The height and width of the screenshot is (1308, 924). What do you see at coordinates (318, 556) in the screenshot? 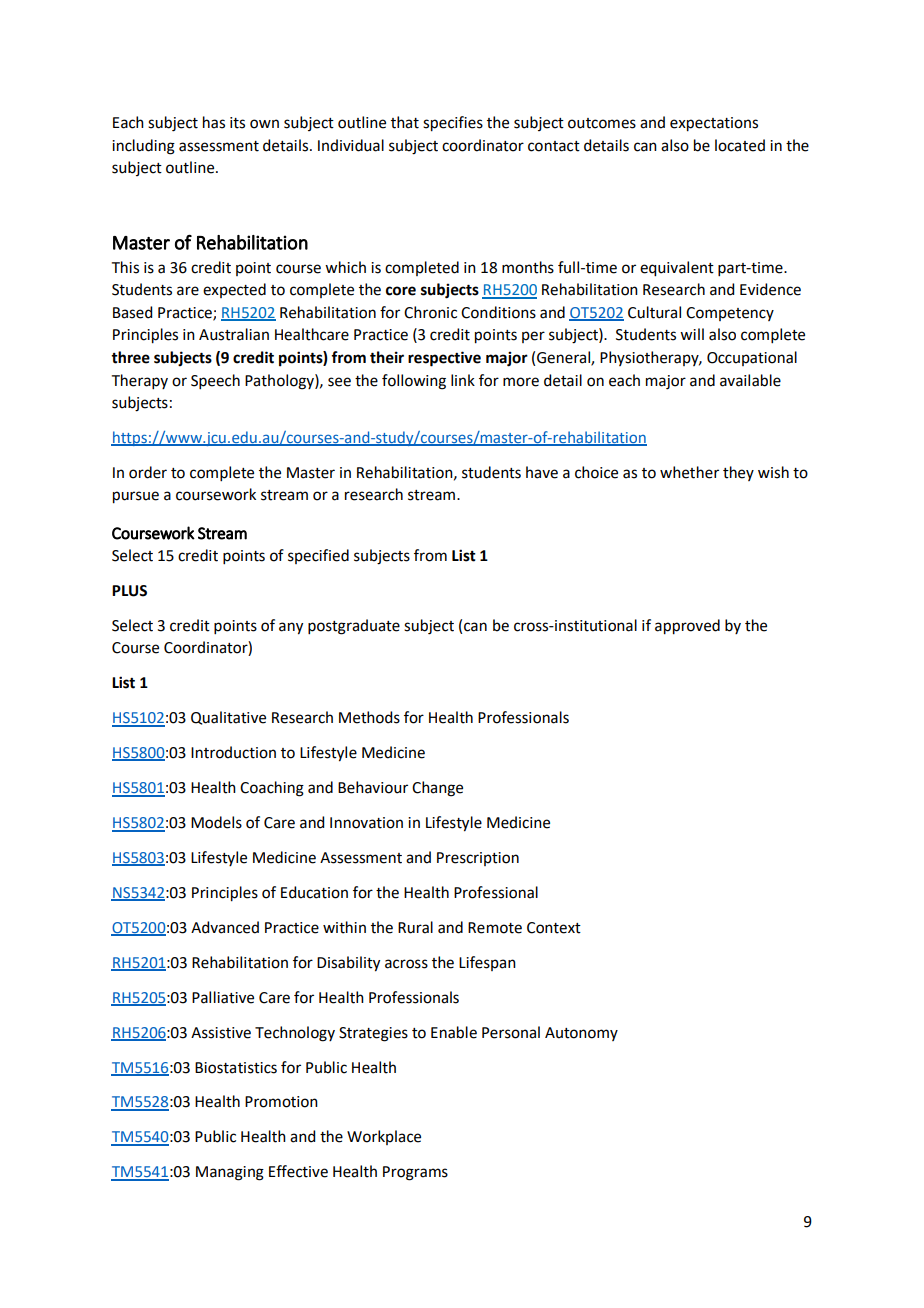
I see `specified` at bounding box center [318, 556].
